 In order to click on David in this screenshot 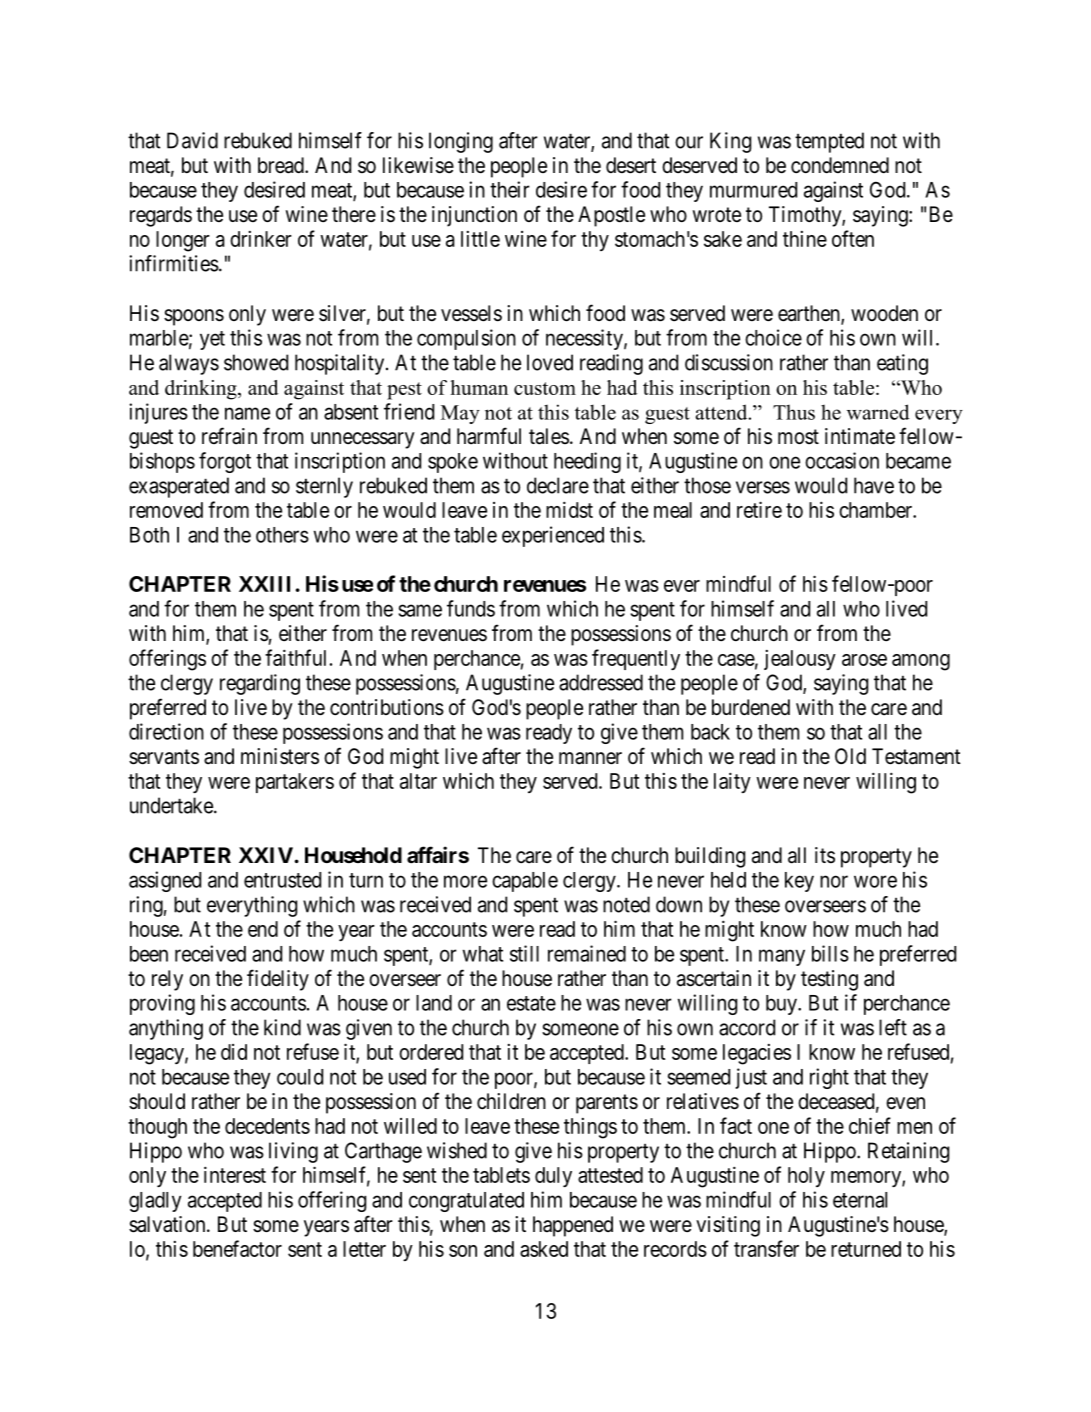, I will do `click(192, 140)`.
